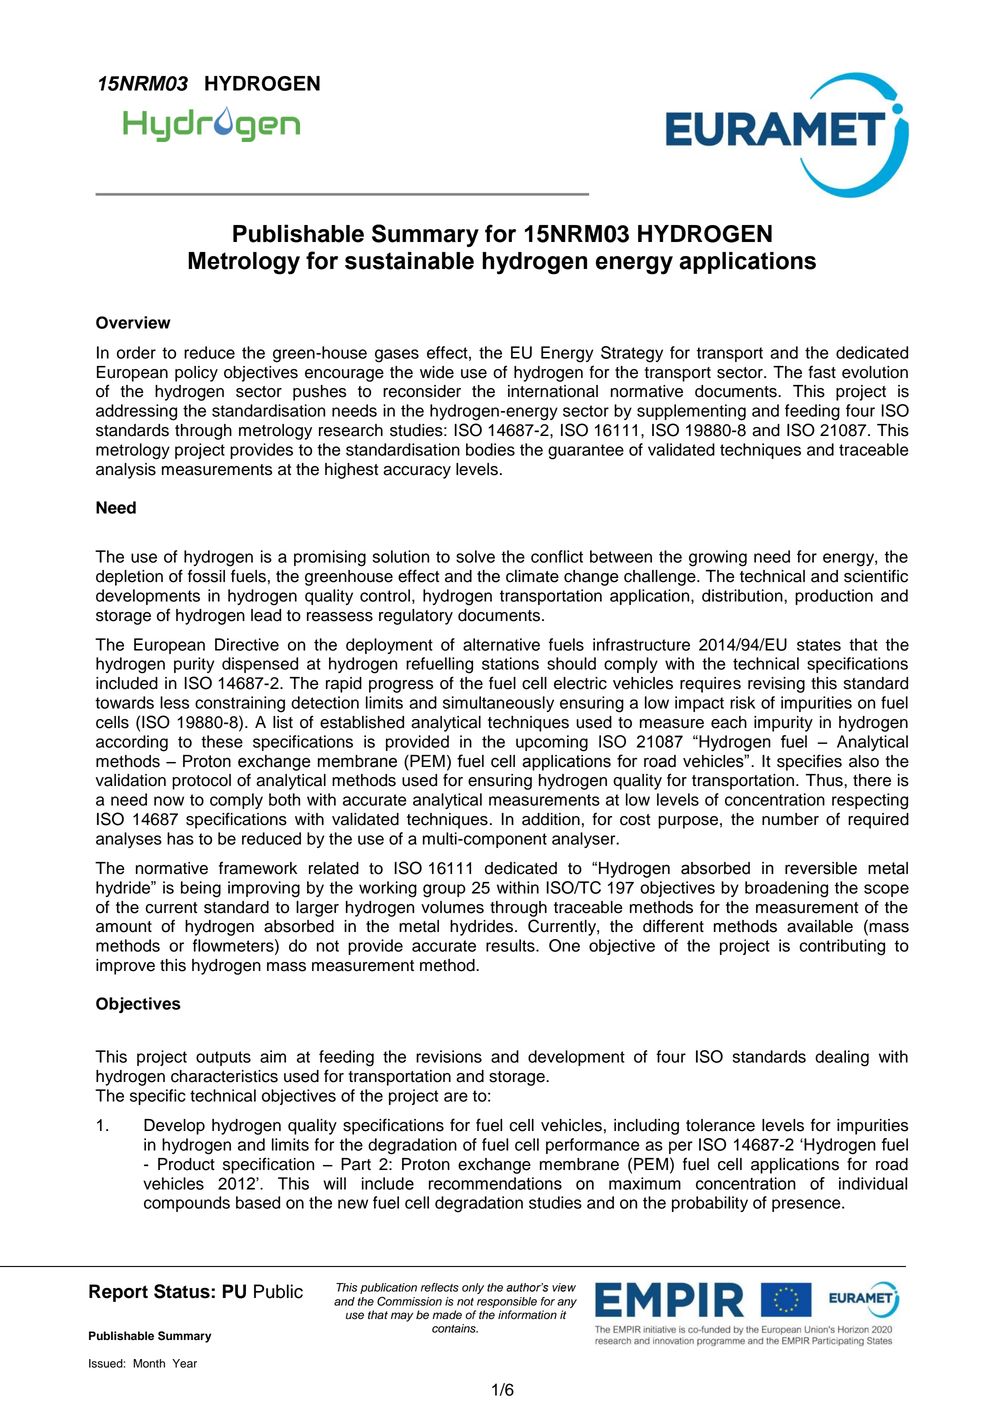 The width and height of the screenshot is (1005, 1421). What do you see at coordinates (527, 1315) in the screenshot?
I see `information` at bounding box center [527, 1315].
